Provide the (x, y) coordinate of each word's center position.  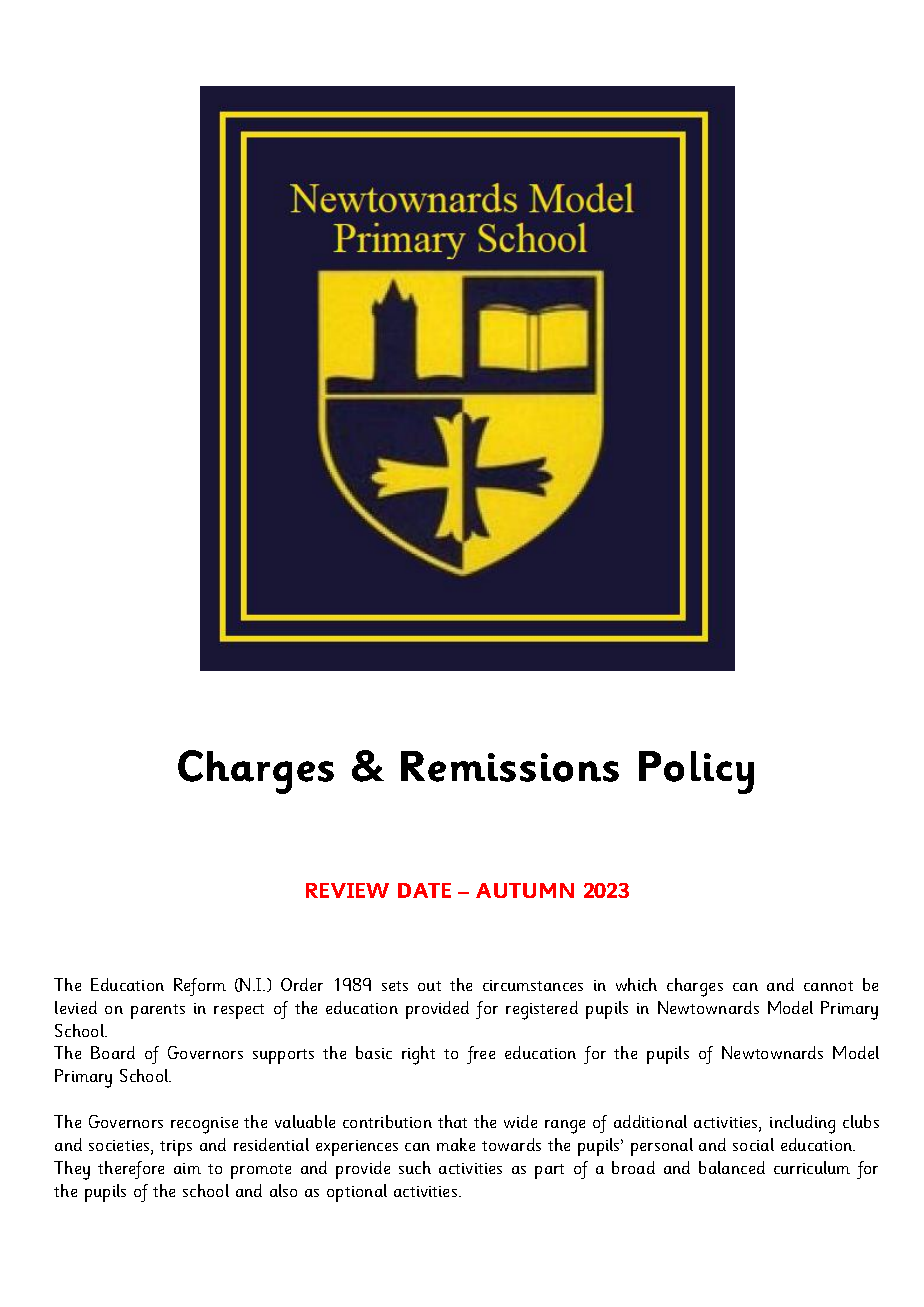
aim (187, 1168)
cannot (828, 986)
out (429, 986)
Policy (696, 772)
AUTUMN (525, 890)
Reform (200, 987)
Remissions (510, 766)
